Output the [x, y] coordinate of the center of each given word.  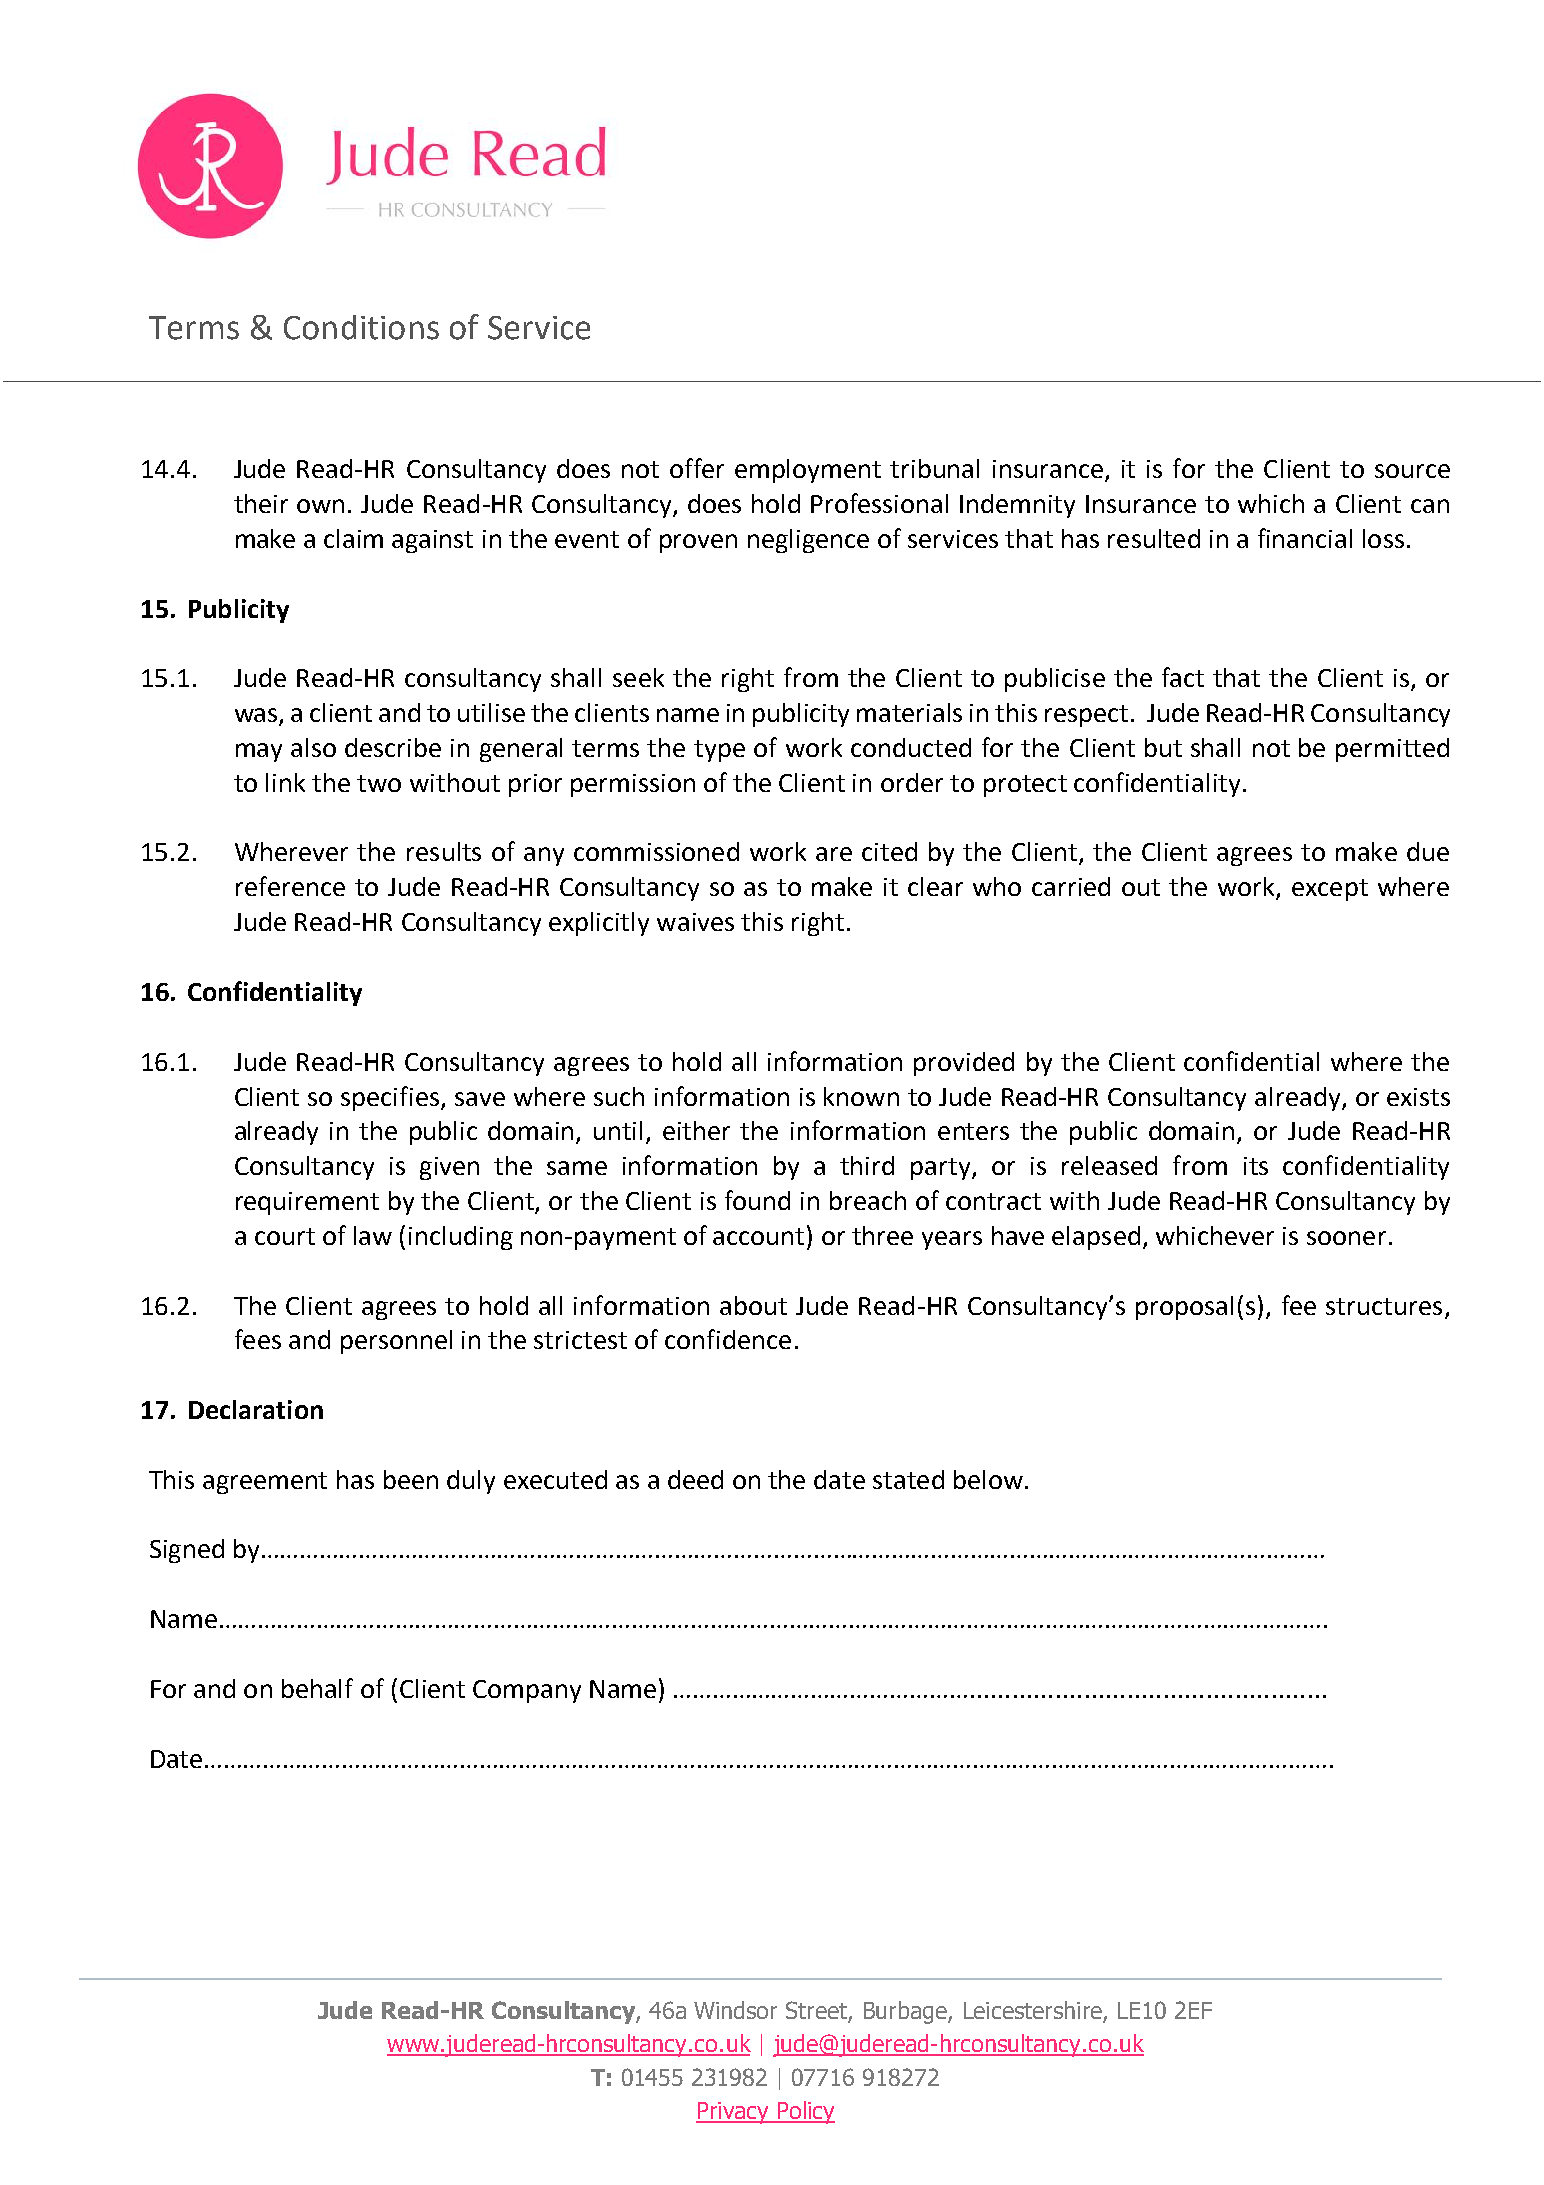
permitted [1392, 750]
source [1412, 471]
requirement [307, 1203]
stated [908, 1479]
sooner [1346, 1238]
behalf [317, 1688]
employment [808, 471]
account [758, 1236]
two [379, 783]
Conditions [361, 327]
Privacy [733, 2113]
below [988, 1479]
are [834, 854]
